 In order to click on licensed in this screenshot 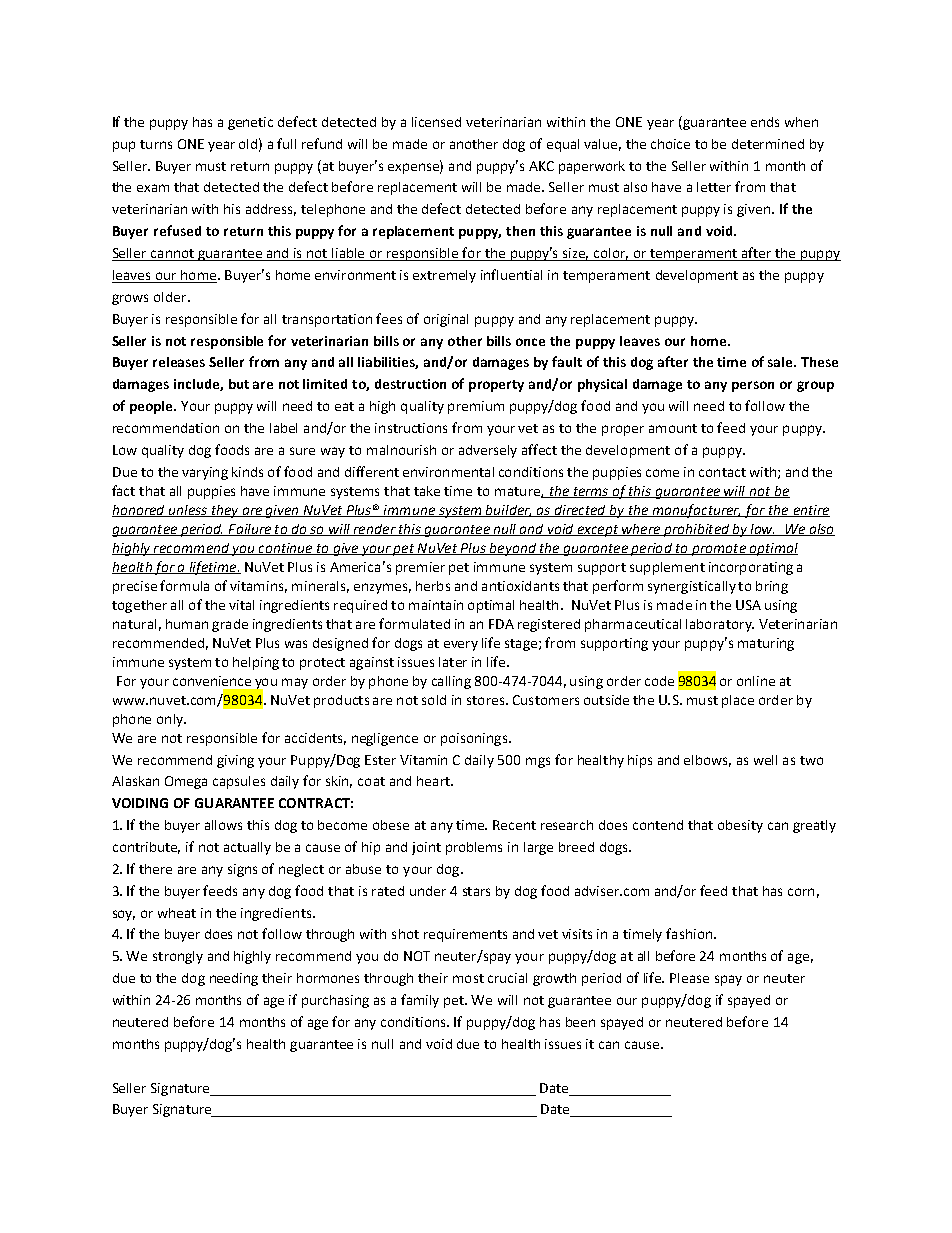, I will do `click(436, 122)`.
